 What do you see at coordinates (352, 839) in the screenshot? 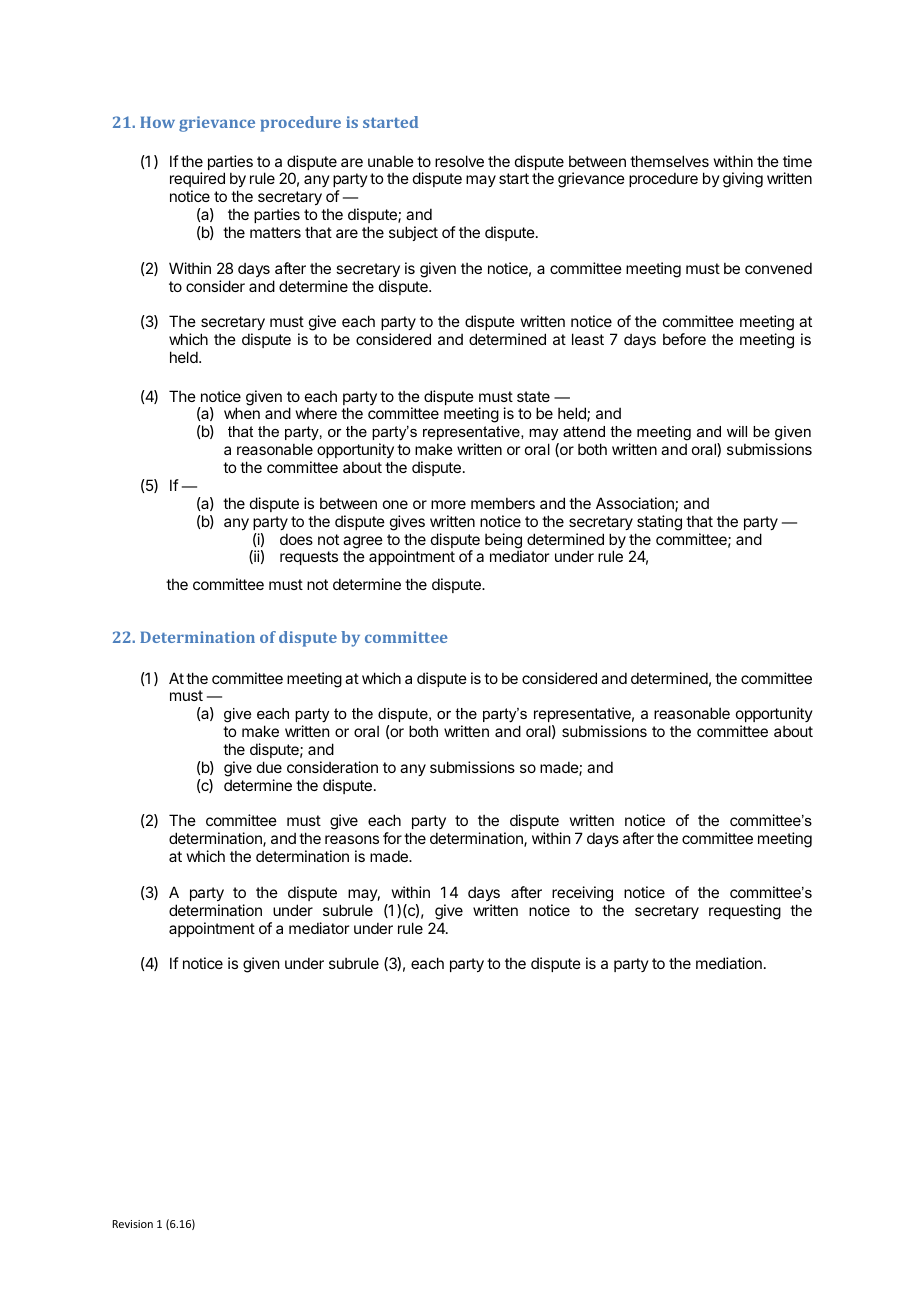
I see `reasons` at bounding box center [352, 839].
